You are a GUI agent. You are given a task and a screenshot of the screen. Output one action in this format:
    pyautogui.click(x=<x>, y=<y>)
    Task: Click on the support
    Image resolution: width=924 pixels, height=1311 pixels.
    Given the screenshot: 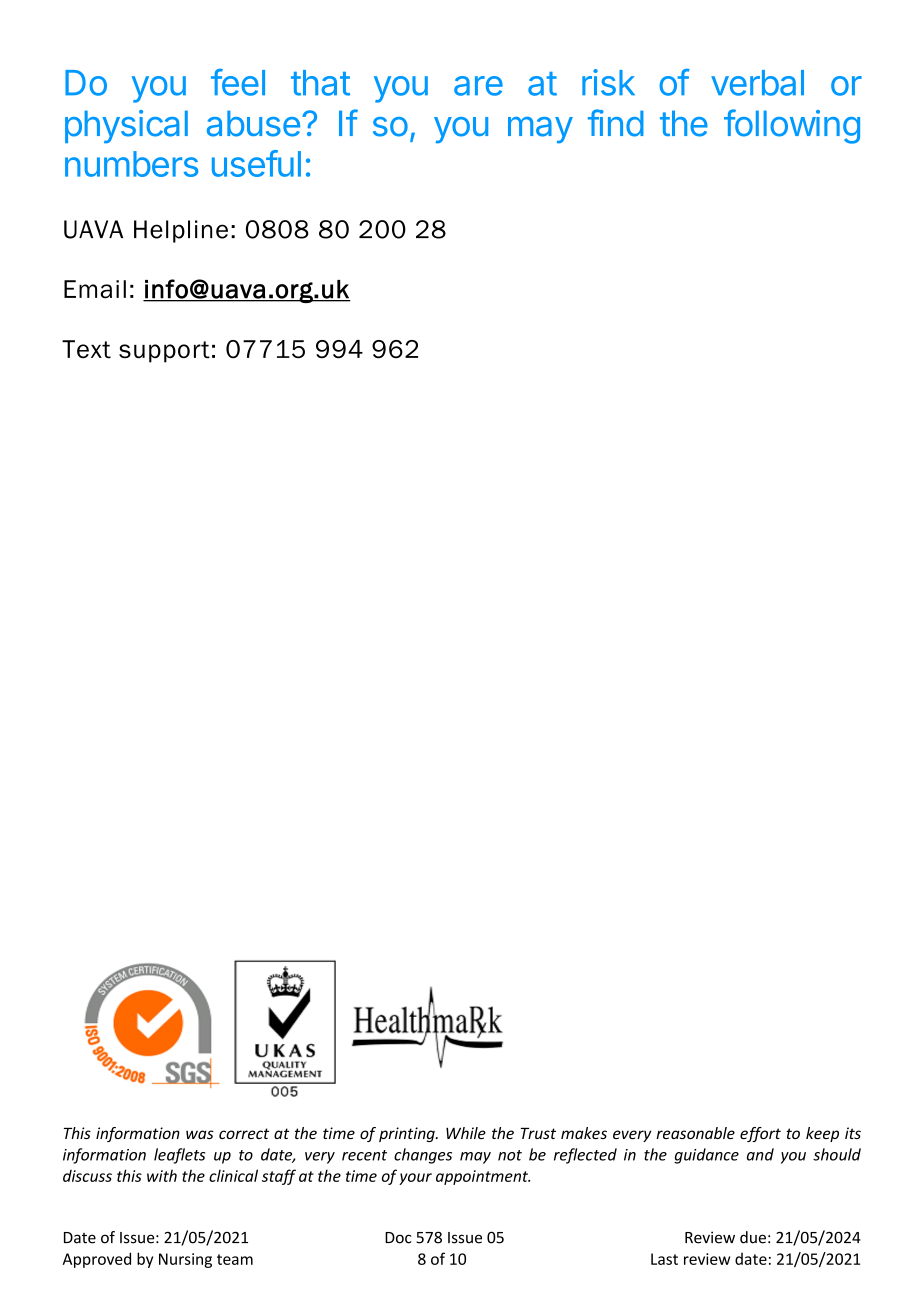 What is the action you would take?
    pyautogui.click(x=164, y=352)
